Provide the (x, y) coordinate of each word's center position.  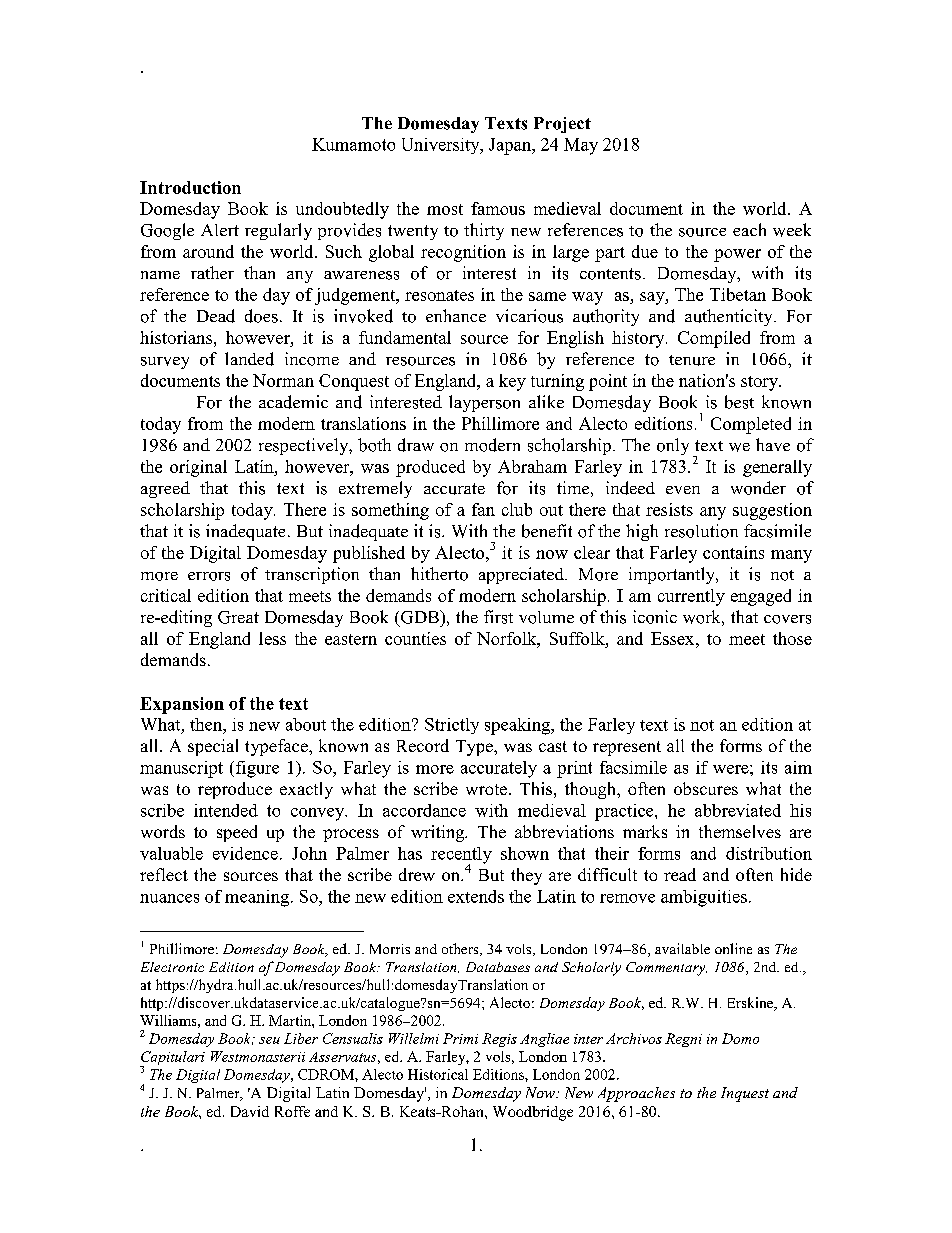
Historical (438, 1074)
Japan (511, 146)
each (749, 229)
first (498, 617)
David (250, 1111)
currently (691, 597)
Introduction (190, 187)
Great (238, 617)
